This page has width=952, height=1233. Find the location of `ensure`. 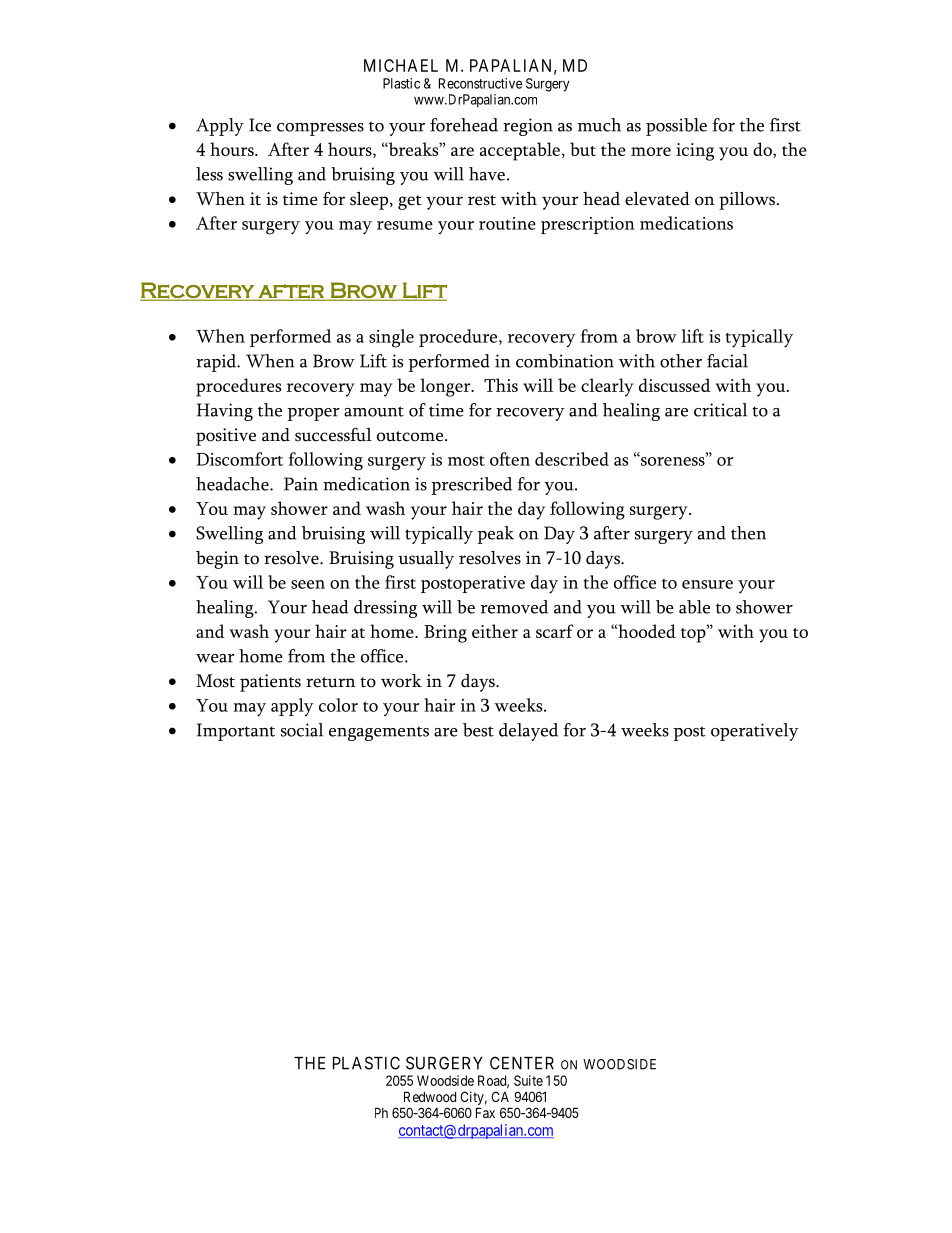

ensure is located at coordinates (707, 584).
